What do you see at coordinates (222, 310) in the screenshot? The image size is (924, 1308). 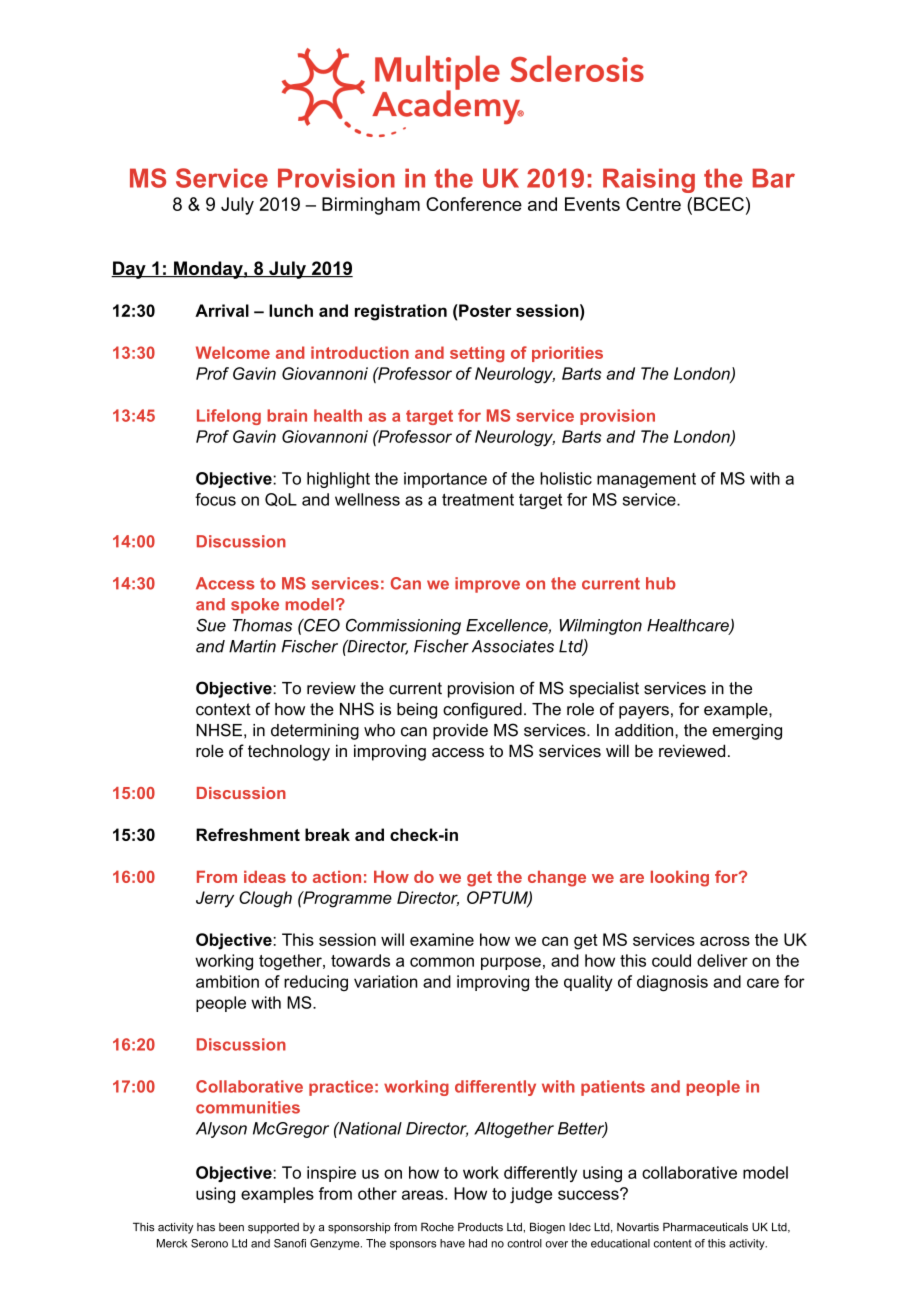 I see `Arrival` at bounding box center [222, 310].
